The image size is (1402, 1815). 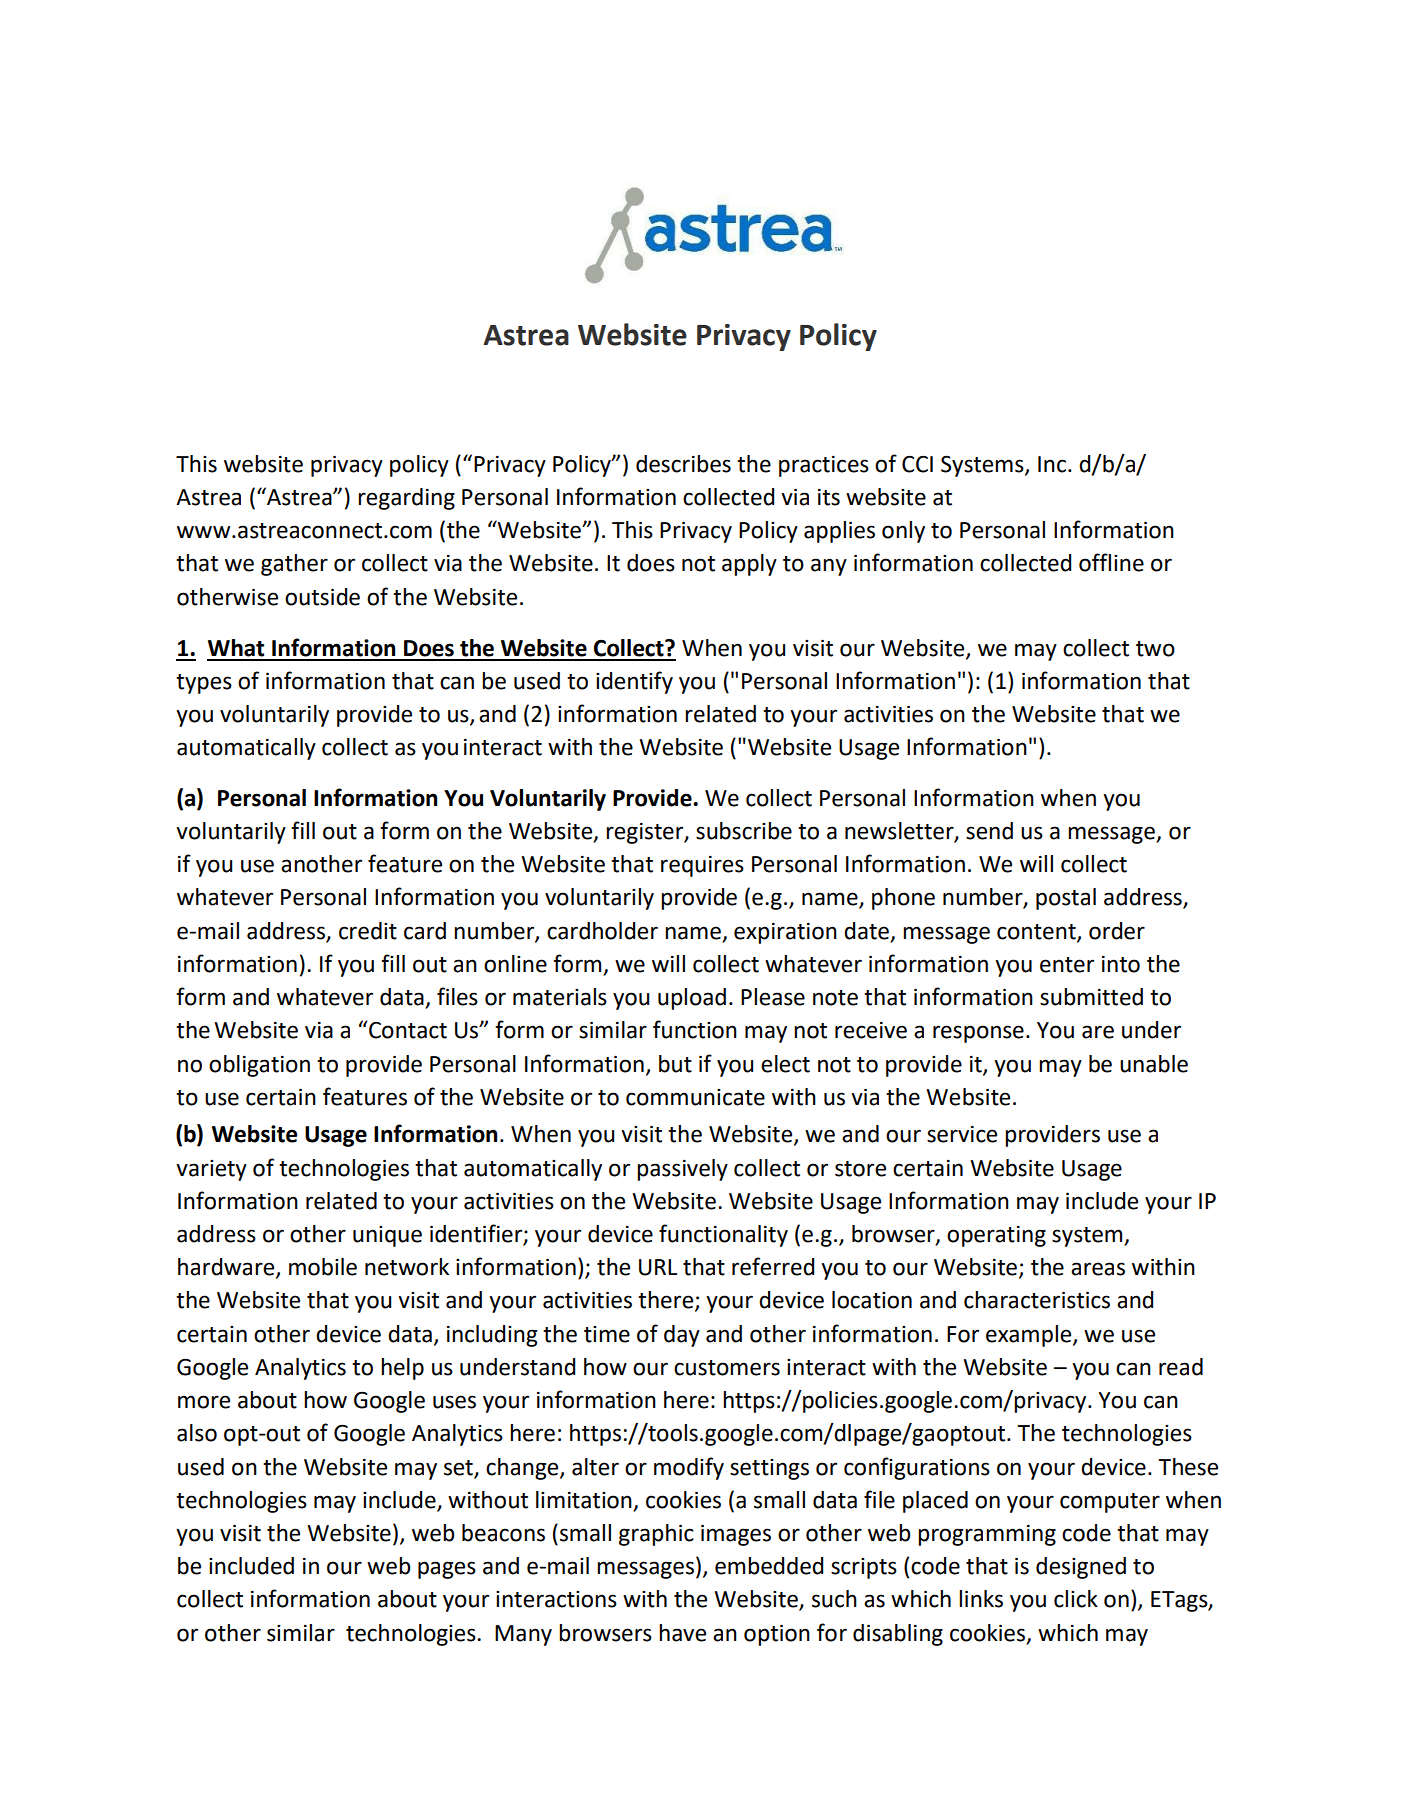 What do you see at coordinates (1066, 899) in the image?
I see `postal` at bounding box center [1066, 899].
